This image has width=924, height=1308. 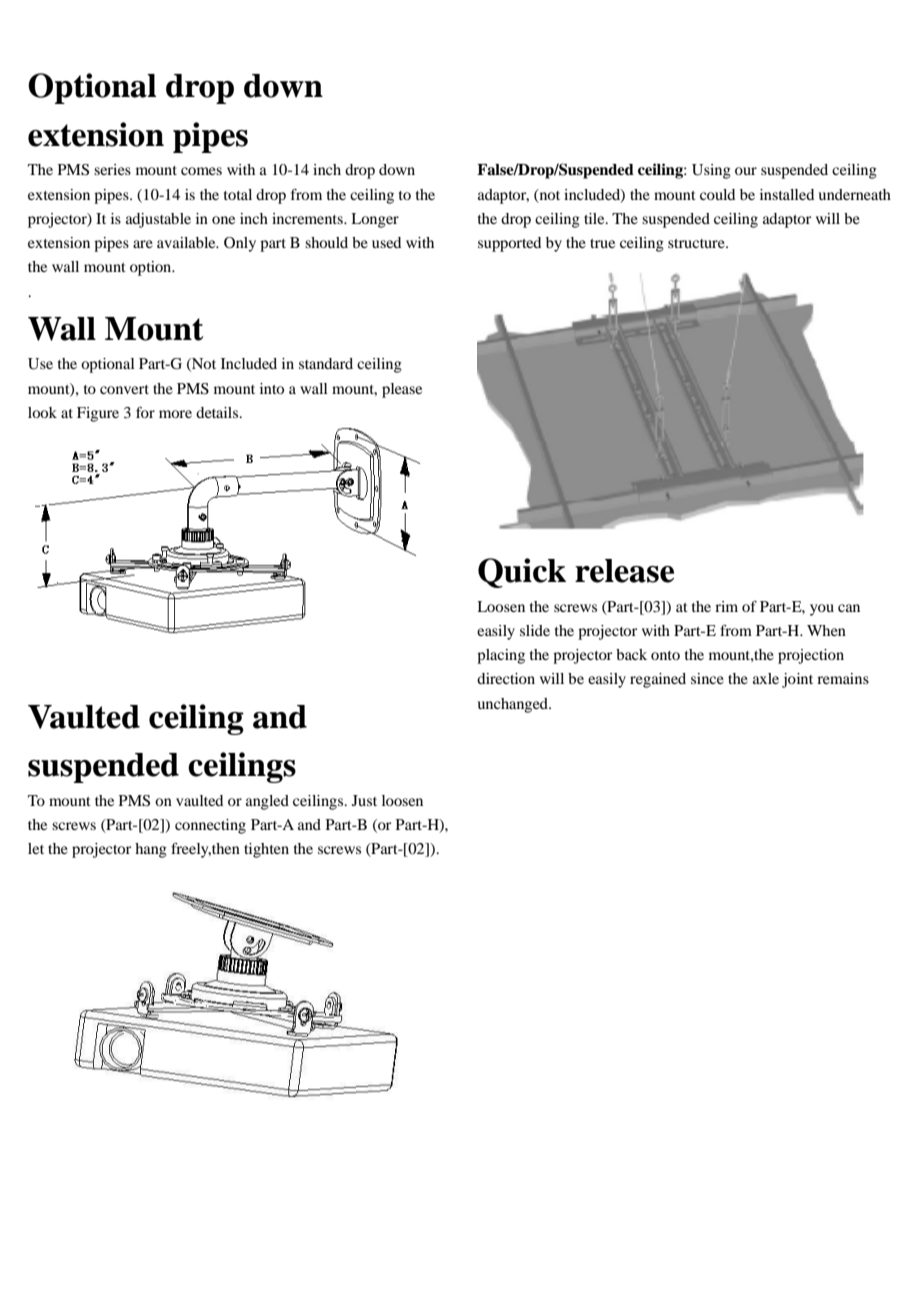 What do you see at coordinates (375, 220) in the image?
I see `Longer` at bounding box center [375, 220].
